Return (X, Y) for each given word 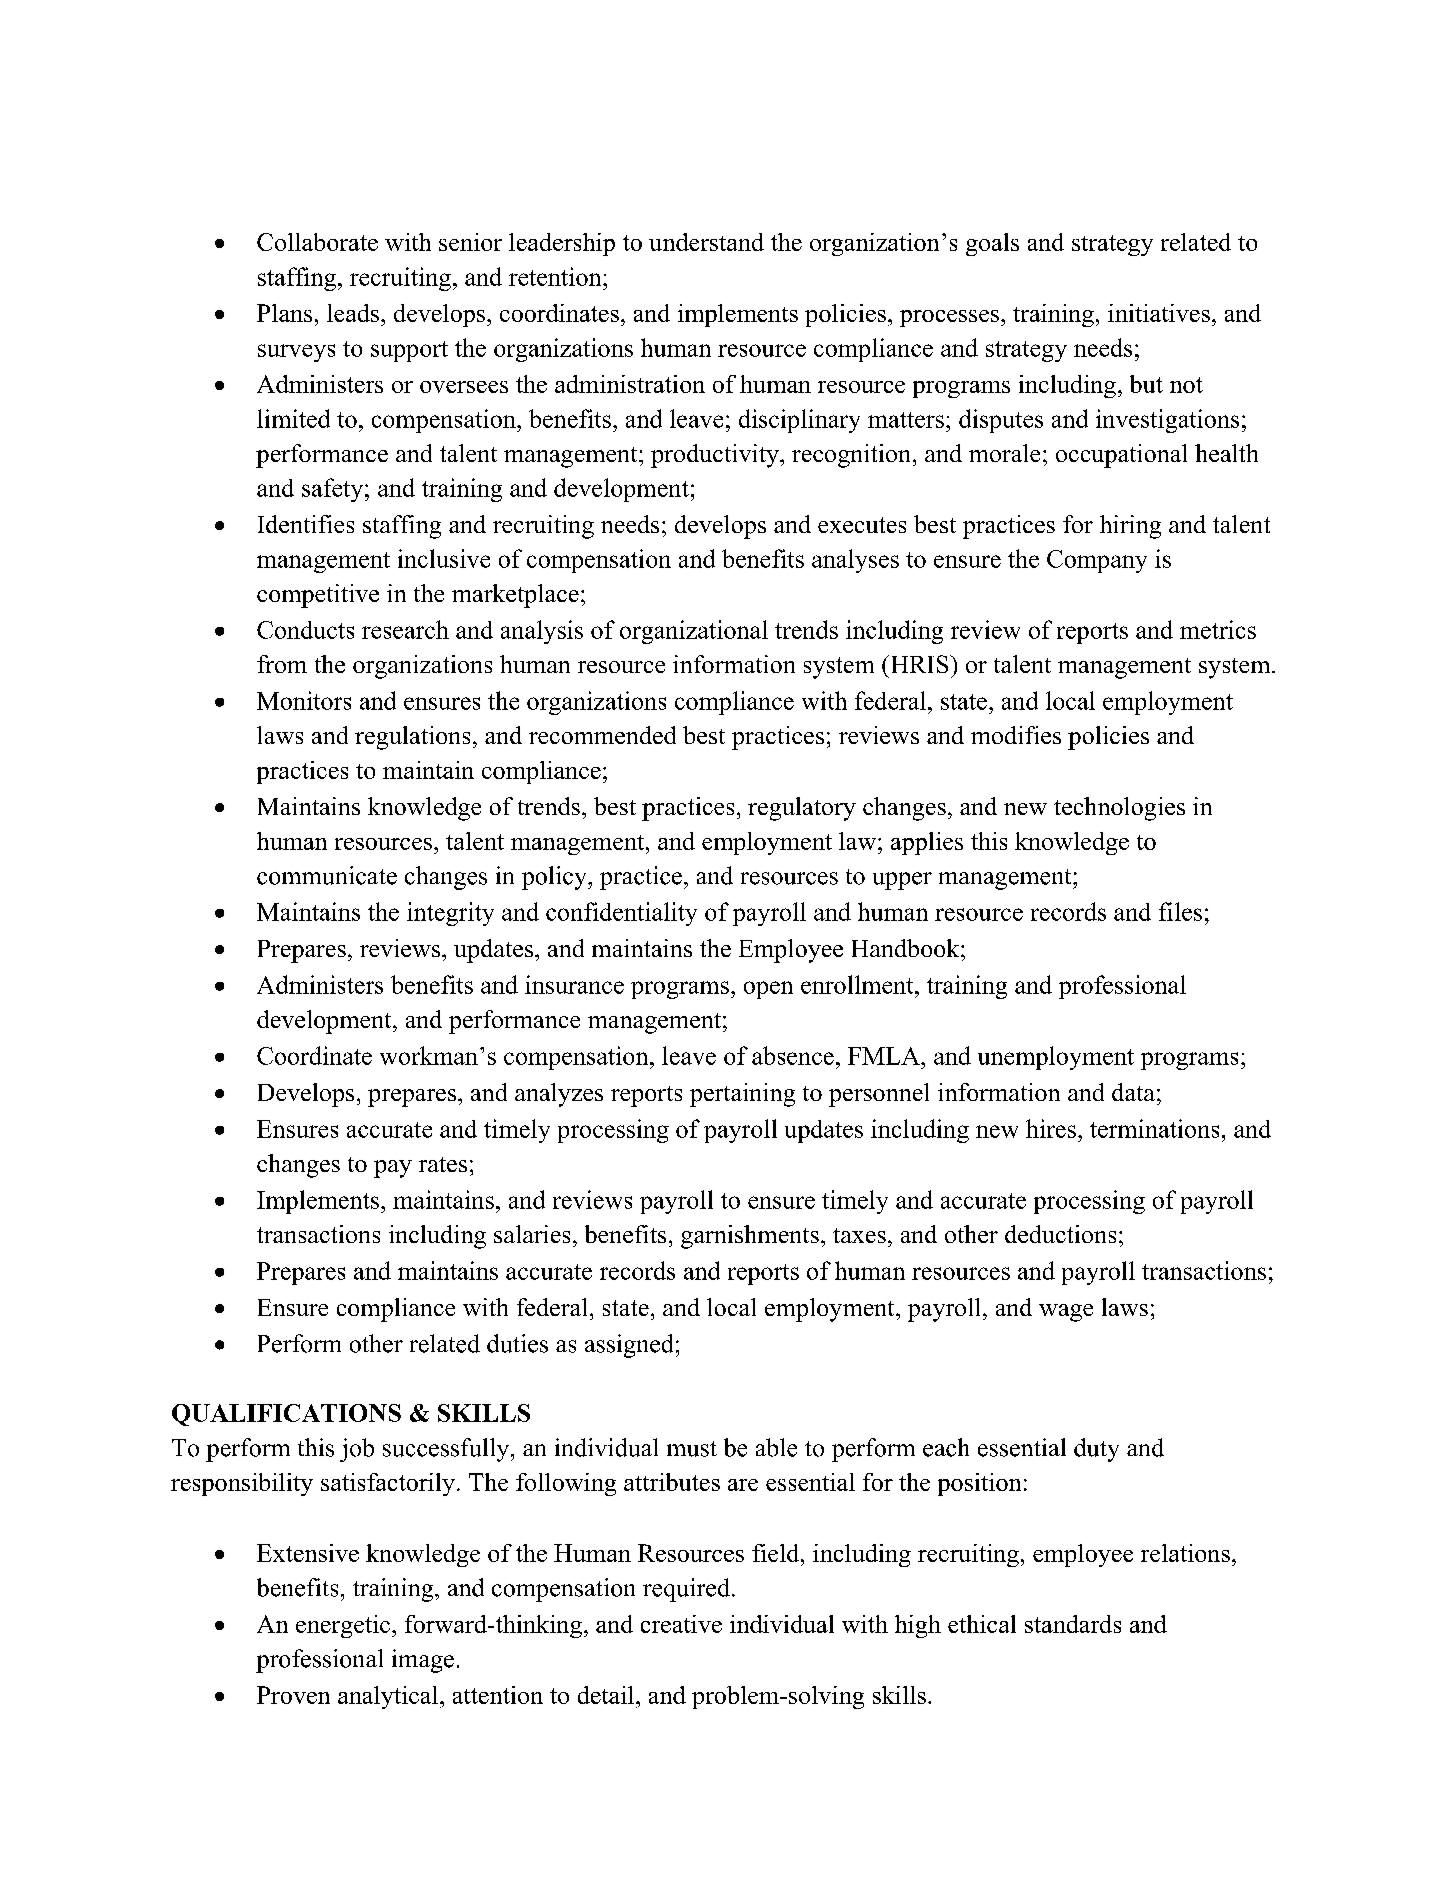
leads (354, 313)
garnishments (750, 1237)
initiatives (1159, 313)
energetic (343, 1626)
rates (443, 1164)
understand (706, 242)
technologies (1119, 809)
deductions (1060, 1234)
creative (681, 1624)
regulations (412, 738)
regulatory (802, 809)
